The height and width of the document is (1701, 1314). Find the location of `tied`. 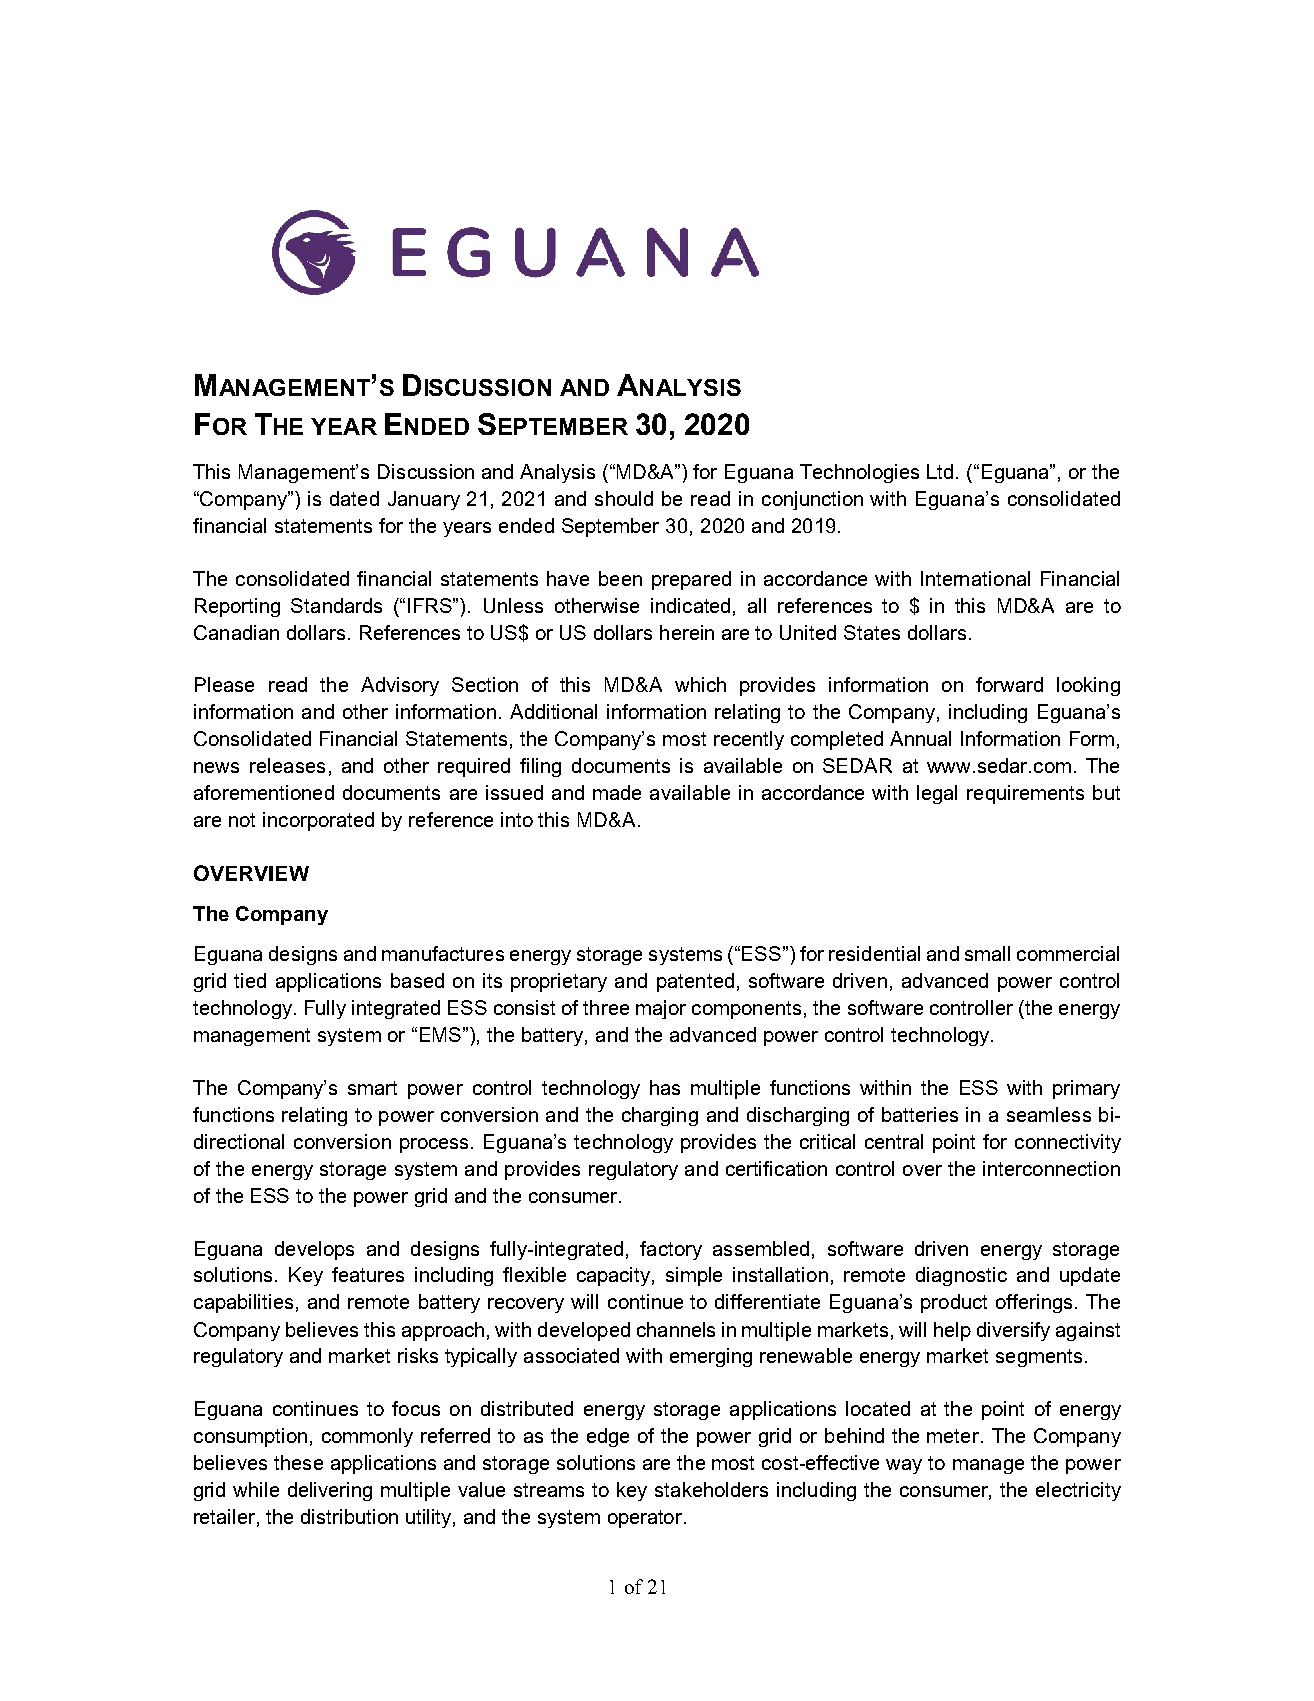

tied is located at coordinates (250, 980).
